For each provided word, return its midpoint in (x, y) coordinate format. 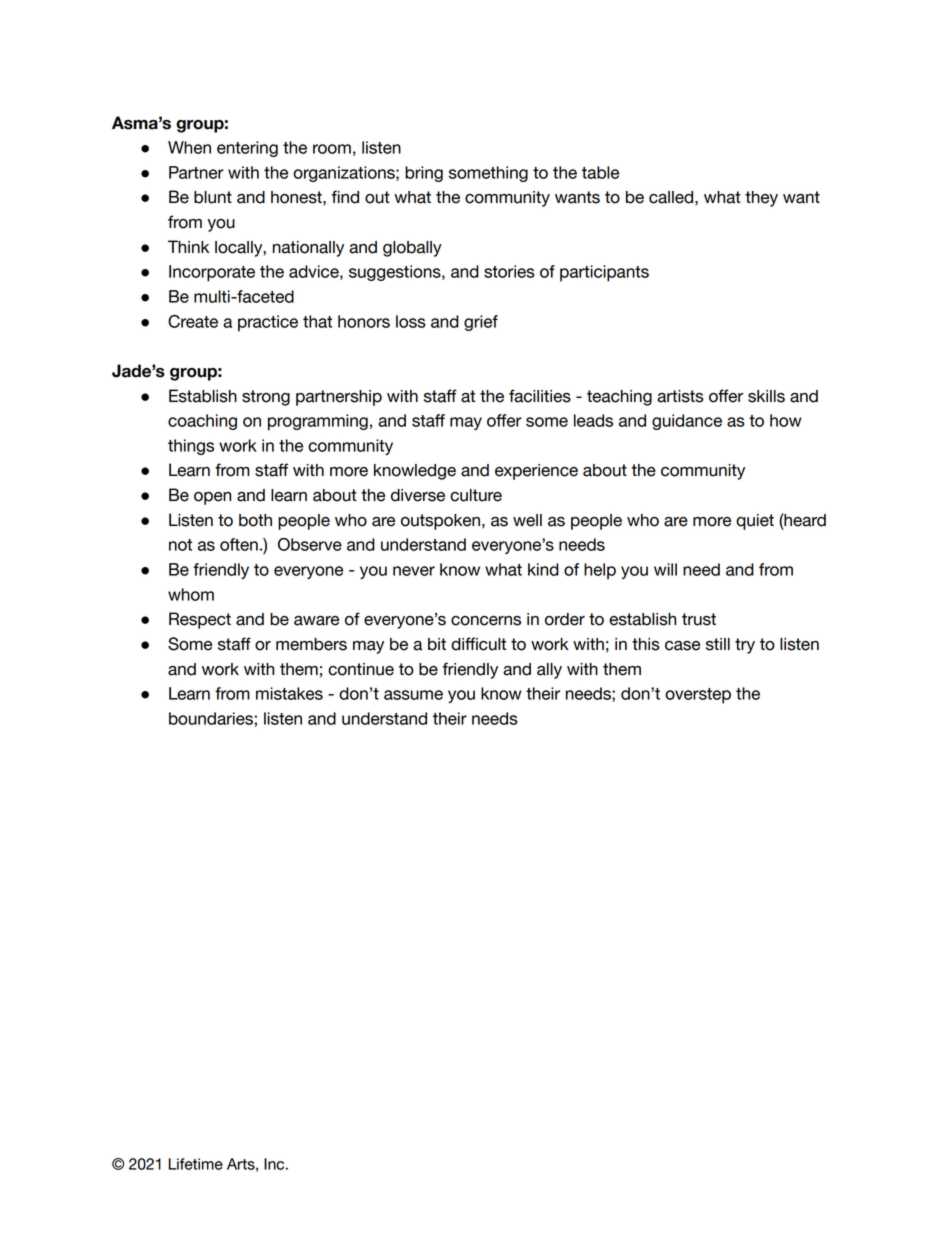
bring (424, 174)
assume (413, 695)
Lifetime (195, 1164)
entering (247, 149)
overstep (698, 696)
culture (476, 495)
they (761, 199)
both (255, 520)
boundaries (211, 718)
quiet (755, 522)
